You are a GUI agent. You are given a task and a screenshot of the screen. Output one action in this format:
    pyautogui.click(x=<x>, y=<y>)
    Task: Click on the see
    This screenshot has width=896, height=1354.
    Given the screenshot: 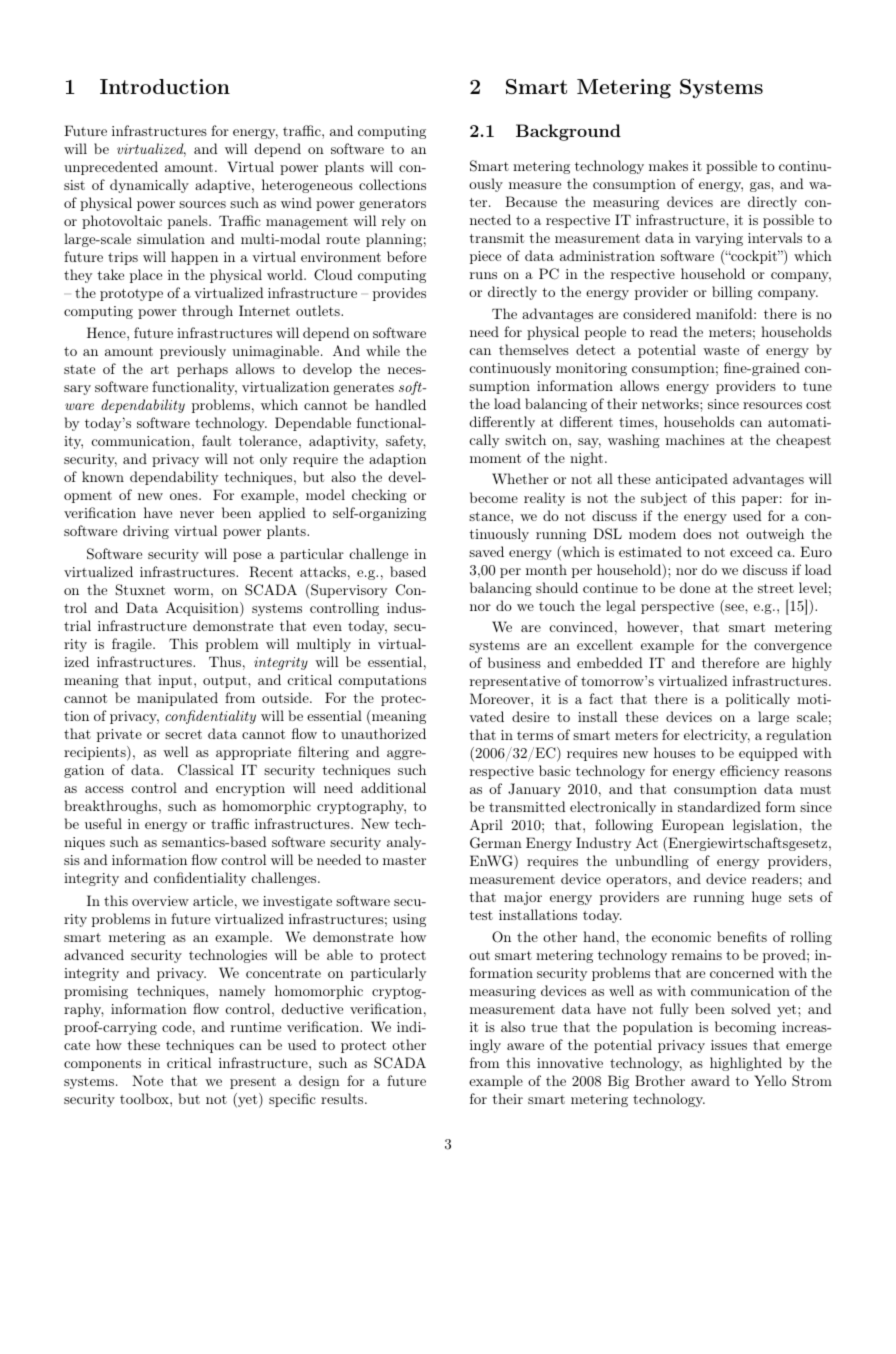 What is the action you would take?
    pyautogui.click(x=734, y=609)
